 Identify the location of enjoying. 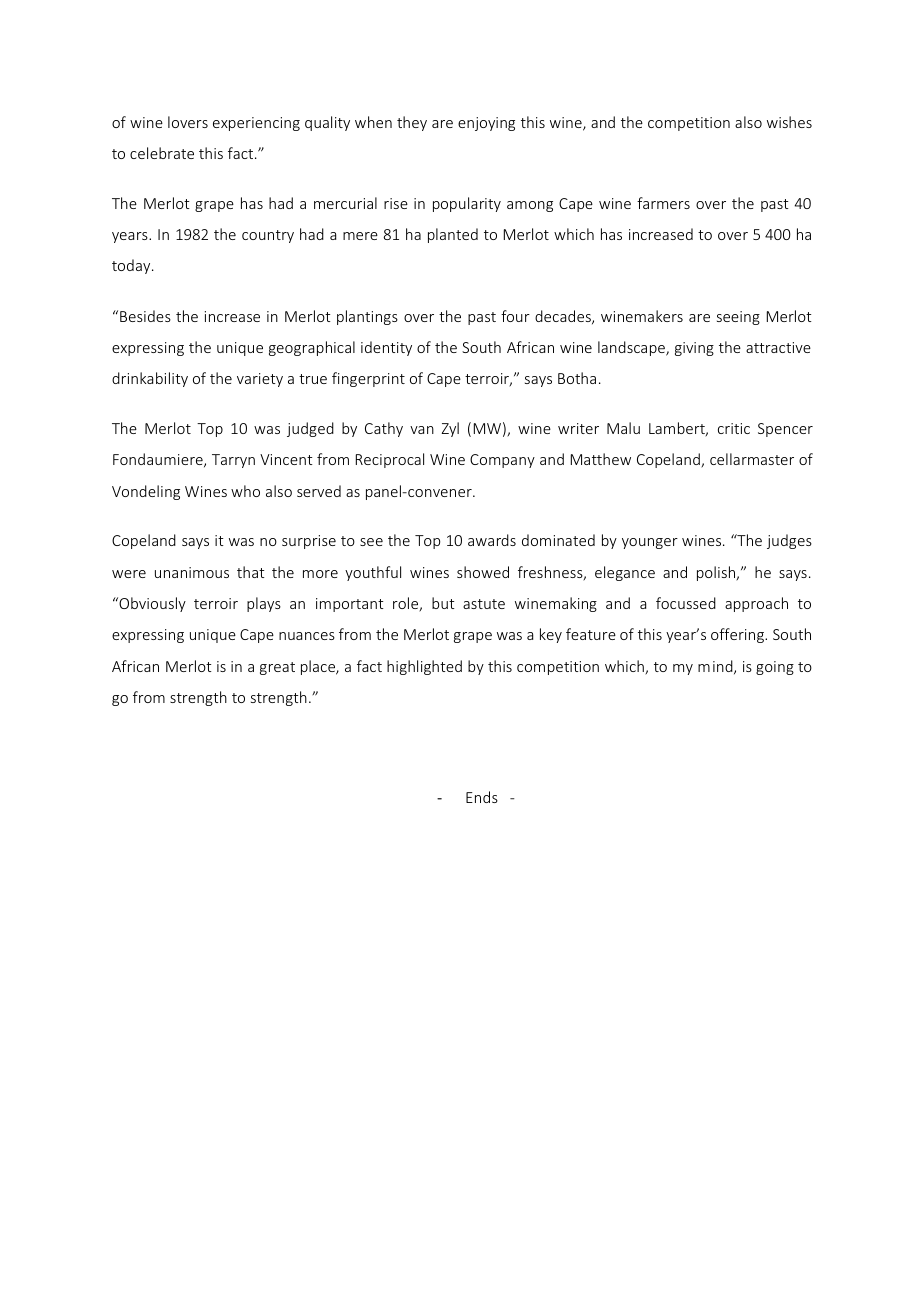
(486, 124).
